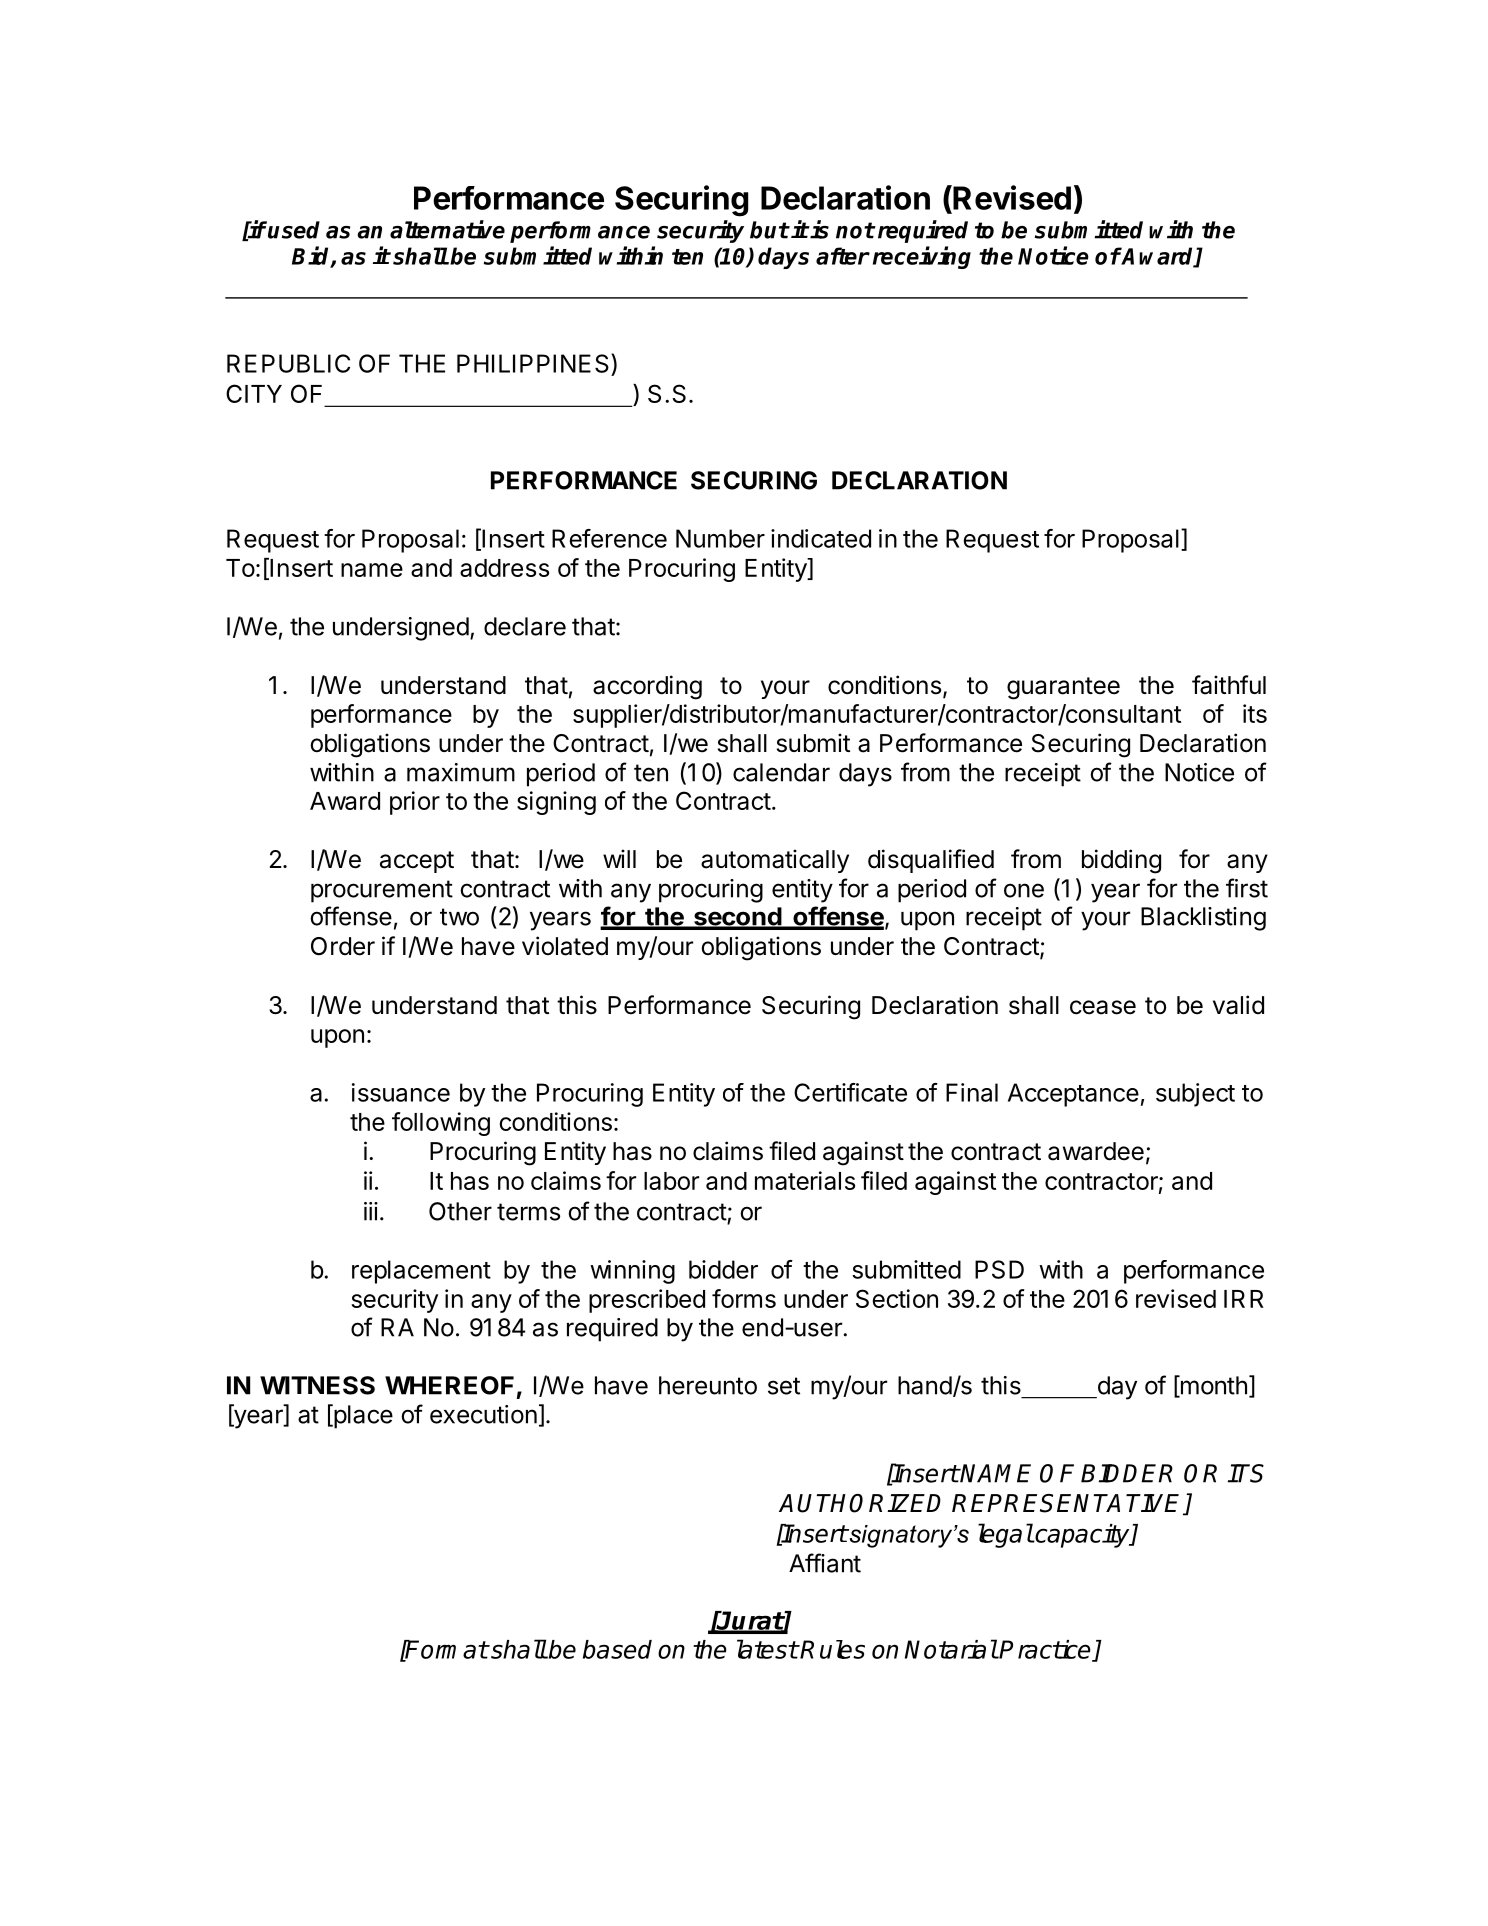 The height and width of the image is (1926, 1488). What do you see at coordinates (617, 1649) in the image?
I see `based` at bounding box center [617, 1649].
